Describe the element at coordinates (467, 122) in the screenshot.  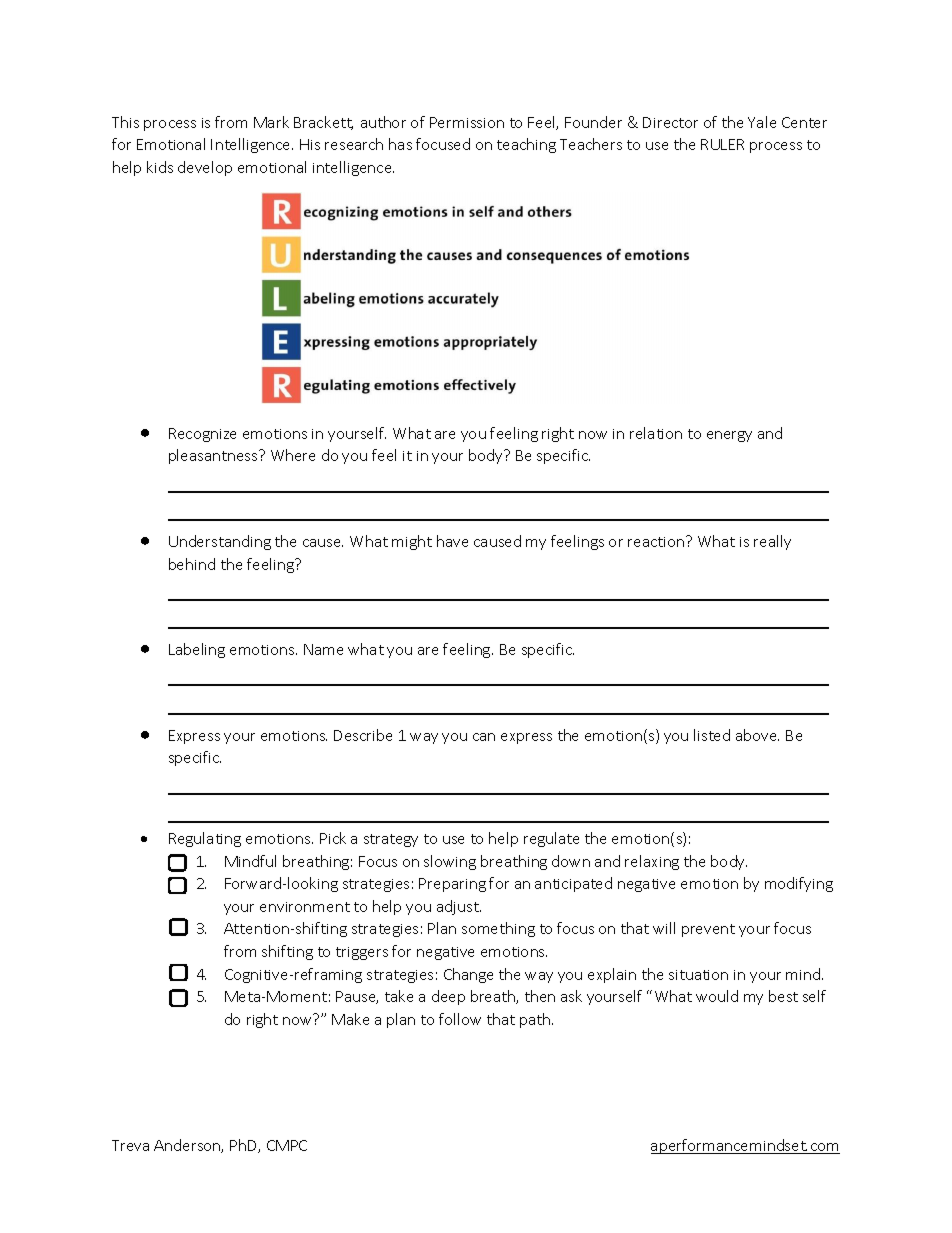
I see `Permission` at that location.
